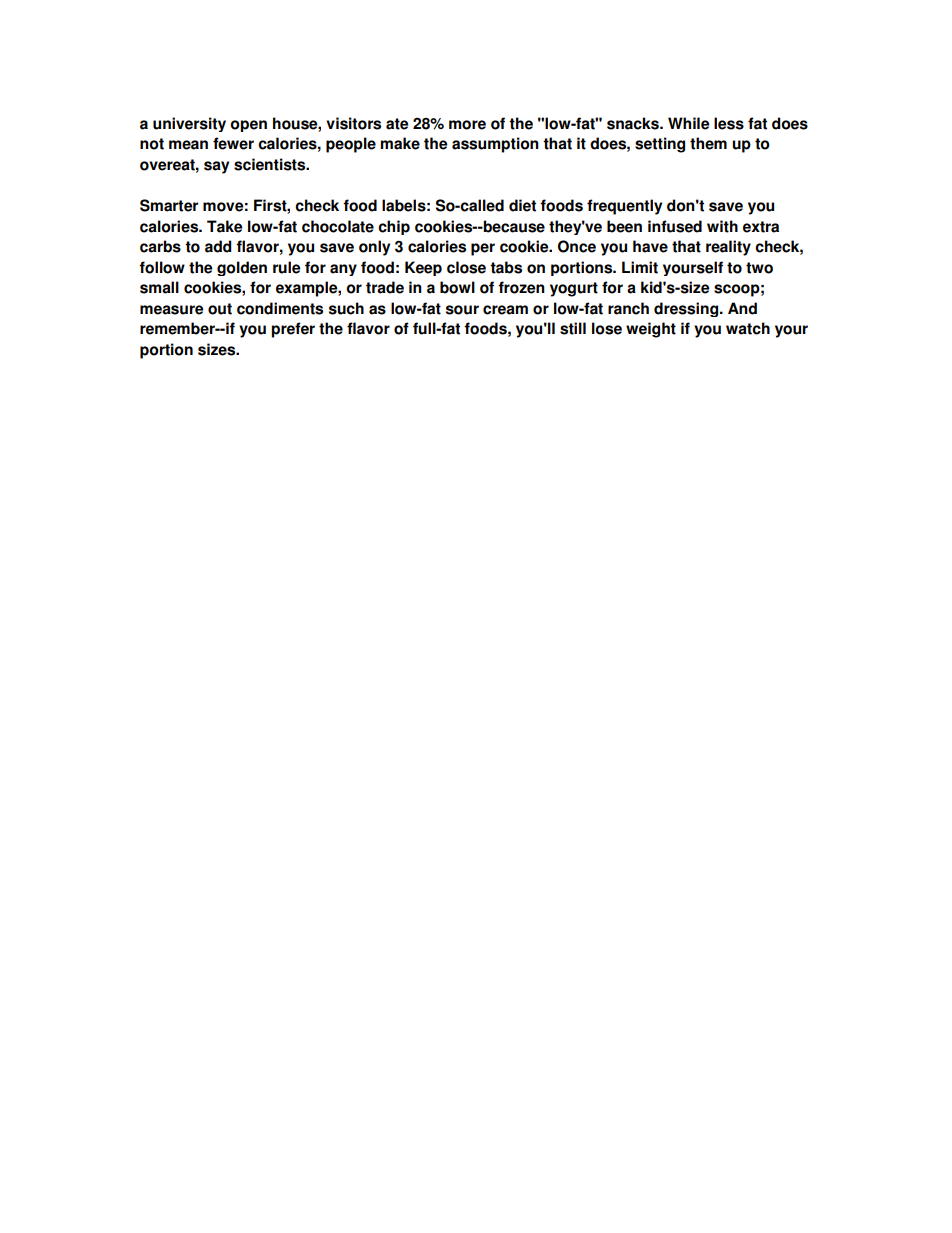 Image resolution: width=952 pixels, height=1233 pixels. Describe the element at coordinates (248, 126) in the image. I see `open` at that location.
